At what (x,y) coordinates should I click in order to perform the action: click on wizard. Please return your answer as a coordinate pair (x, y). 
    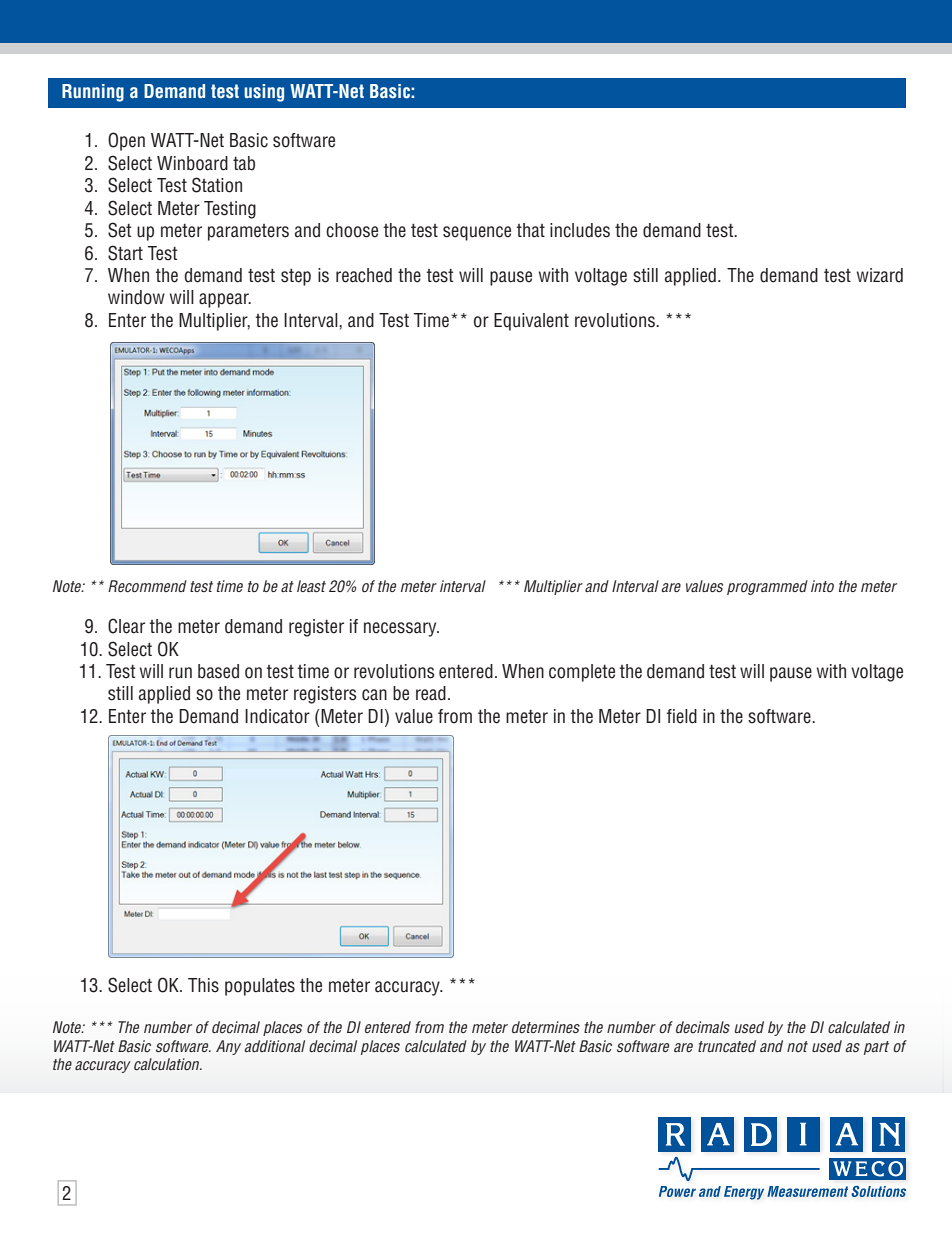
    Looking at the image, I should click on (880, 275).
